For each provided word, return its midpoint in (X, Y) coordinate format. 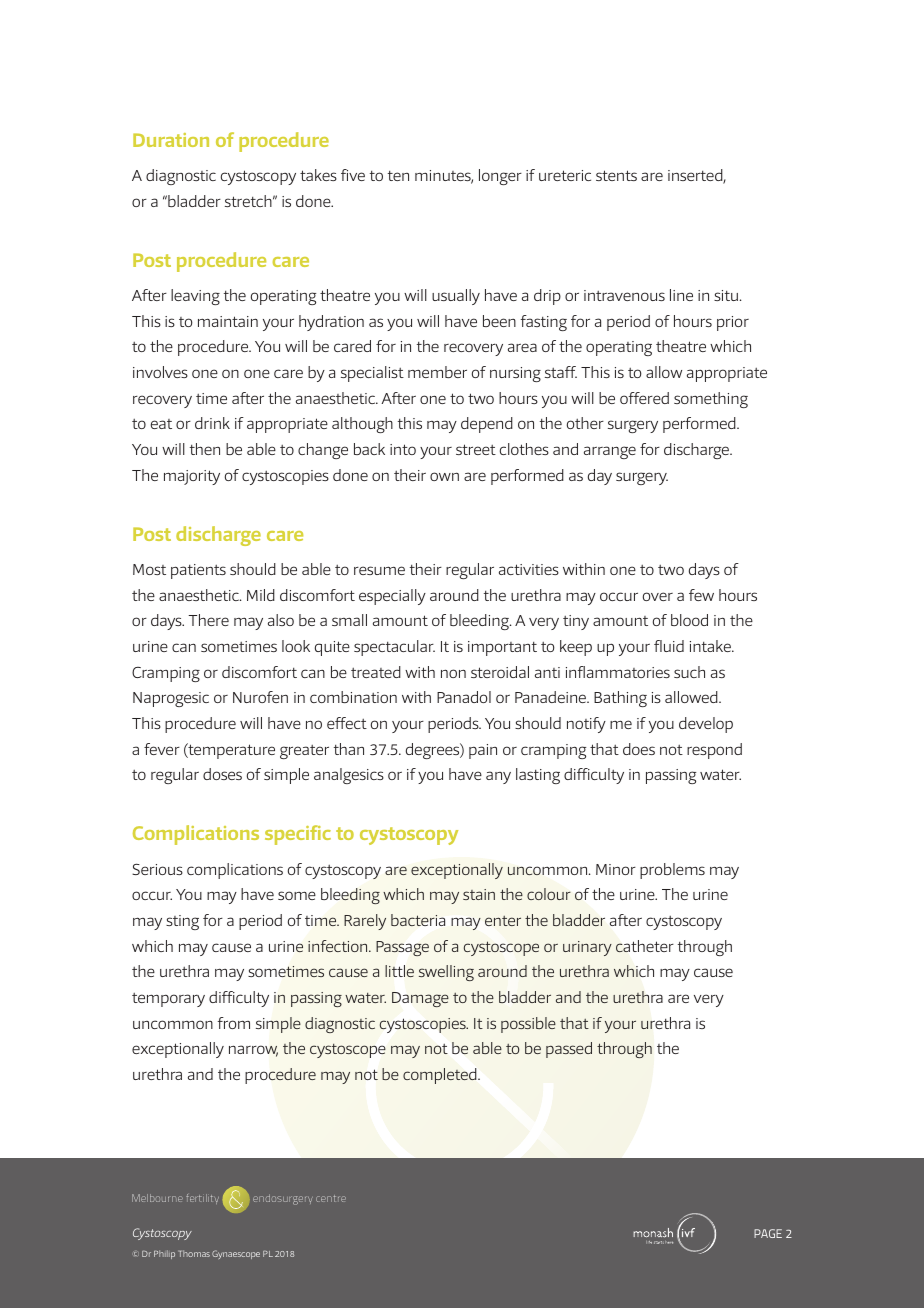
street (476, 449)
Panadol (464, 697)
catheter (645, 946)
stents (616, 175)
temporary (168, 1000)
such (689, 672)
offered (644, 398)
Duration (171, 140)
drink (212, 423)
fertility (202, 1199)
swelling (446, 973)
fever (162, 749)
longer (500, 177)
